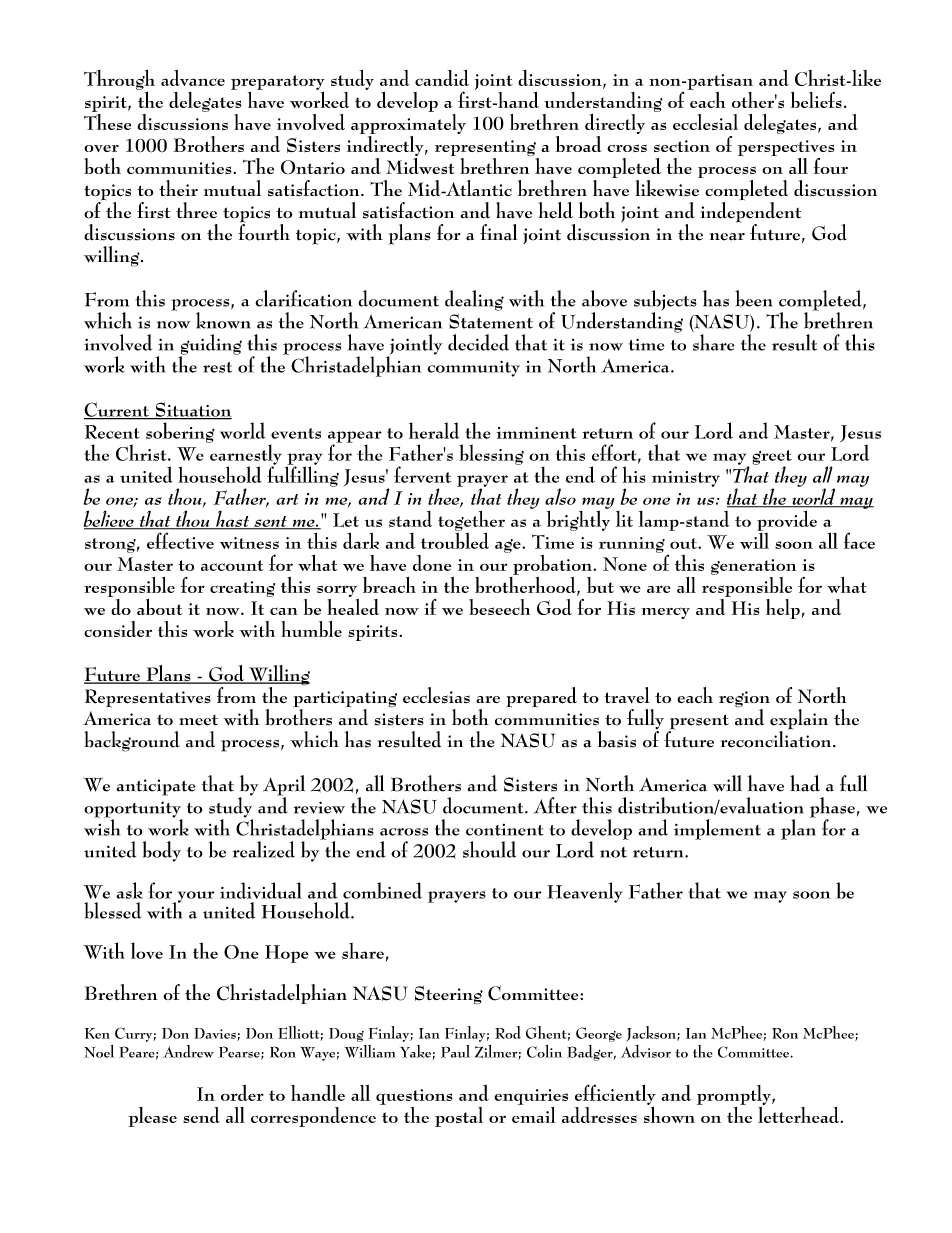 The image size is (952, 1233). I want to click on greet, so click(772, 458).
